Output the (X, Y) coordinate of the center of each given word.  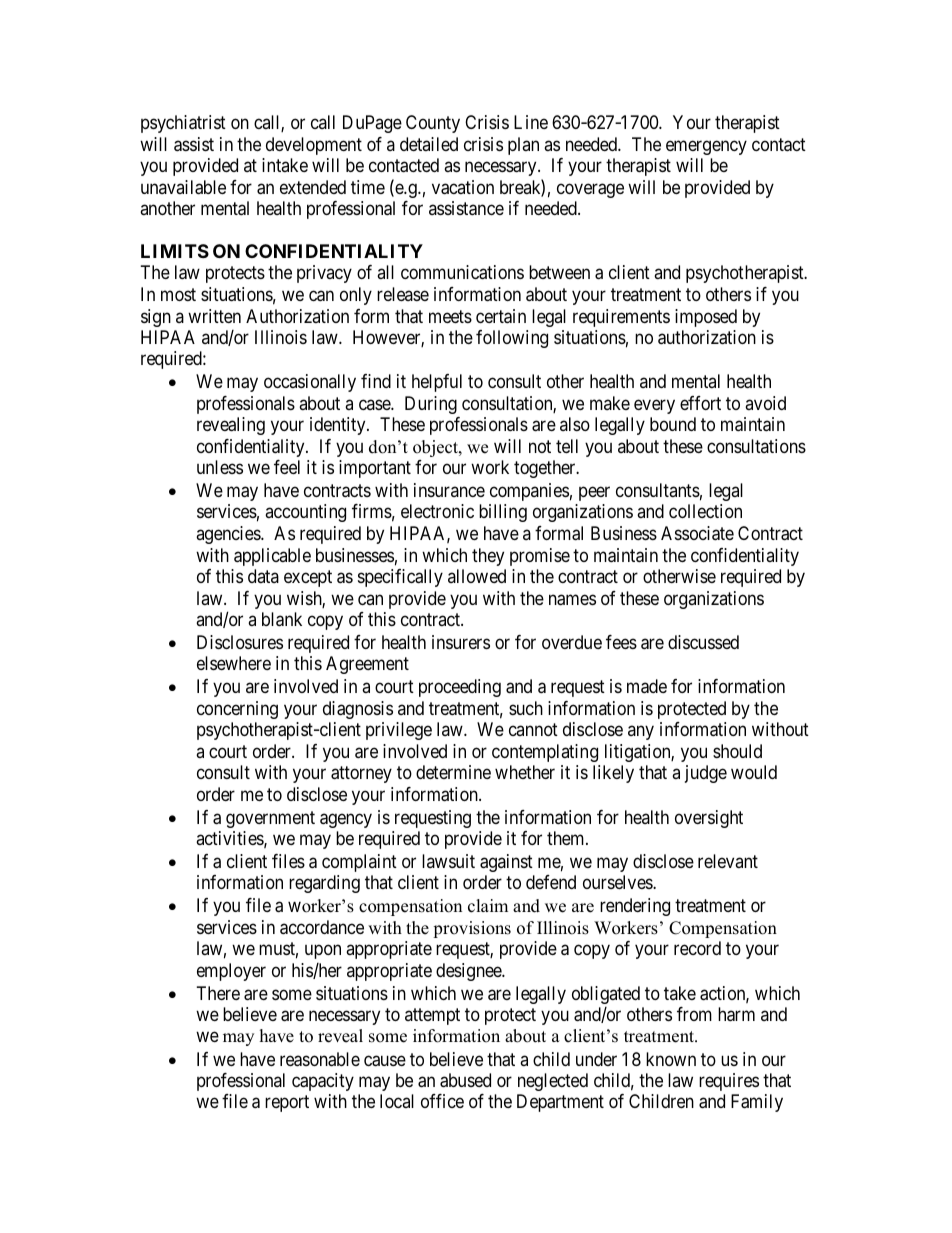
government (270, 819)
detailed (429, 144)
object (436, 448)
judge (706, 774)
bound (673, 424)
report (287, 1104)
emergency (706, 147)
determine (453, 772)
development (314, 146)
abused (465, 1080)
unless (220, 467)
